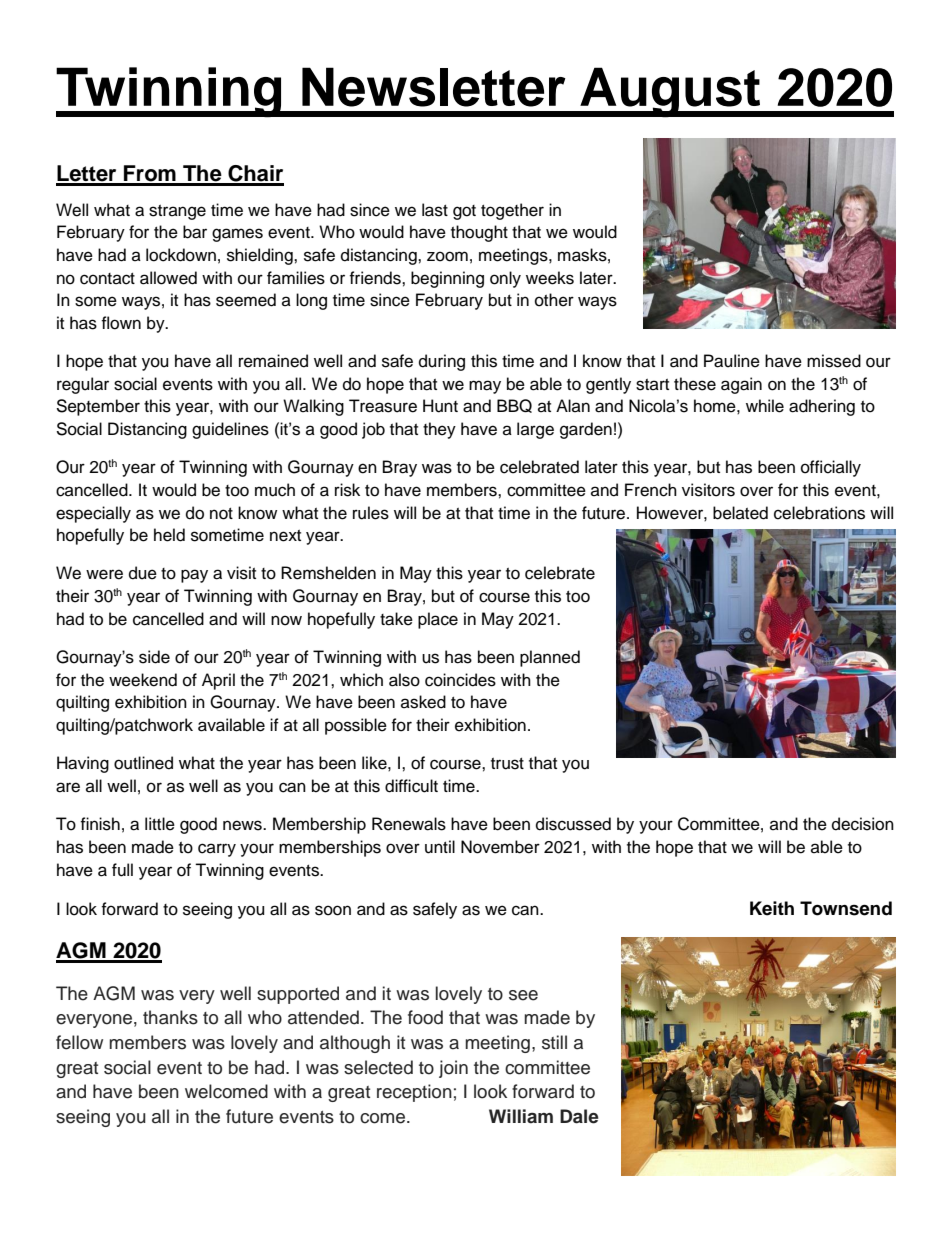 This screenshot has width=952, height=1233. I want to click on guidelines, so click(230, 430).
